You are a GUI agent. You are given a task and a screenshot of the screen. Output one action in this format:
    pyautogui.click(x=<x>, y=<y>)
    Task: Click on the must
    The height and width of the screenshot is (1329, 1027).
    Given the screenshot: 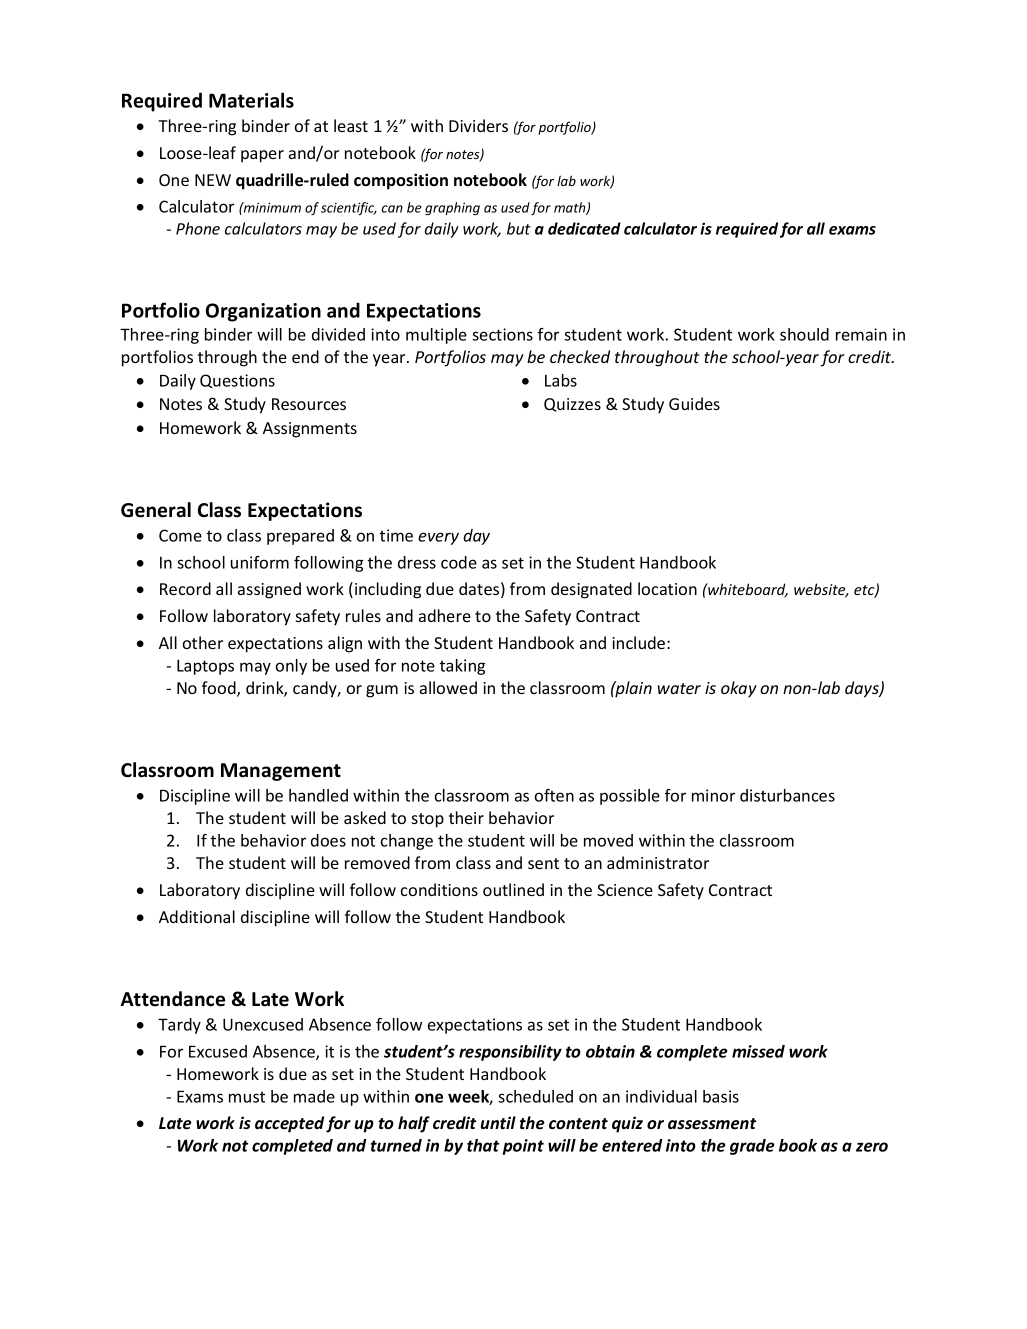 What is the action you would take?
    pyautogui.click(x=247, y=1097)
